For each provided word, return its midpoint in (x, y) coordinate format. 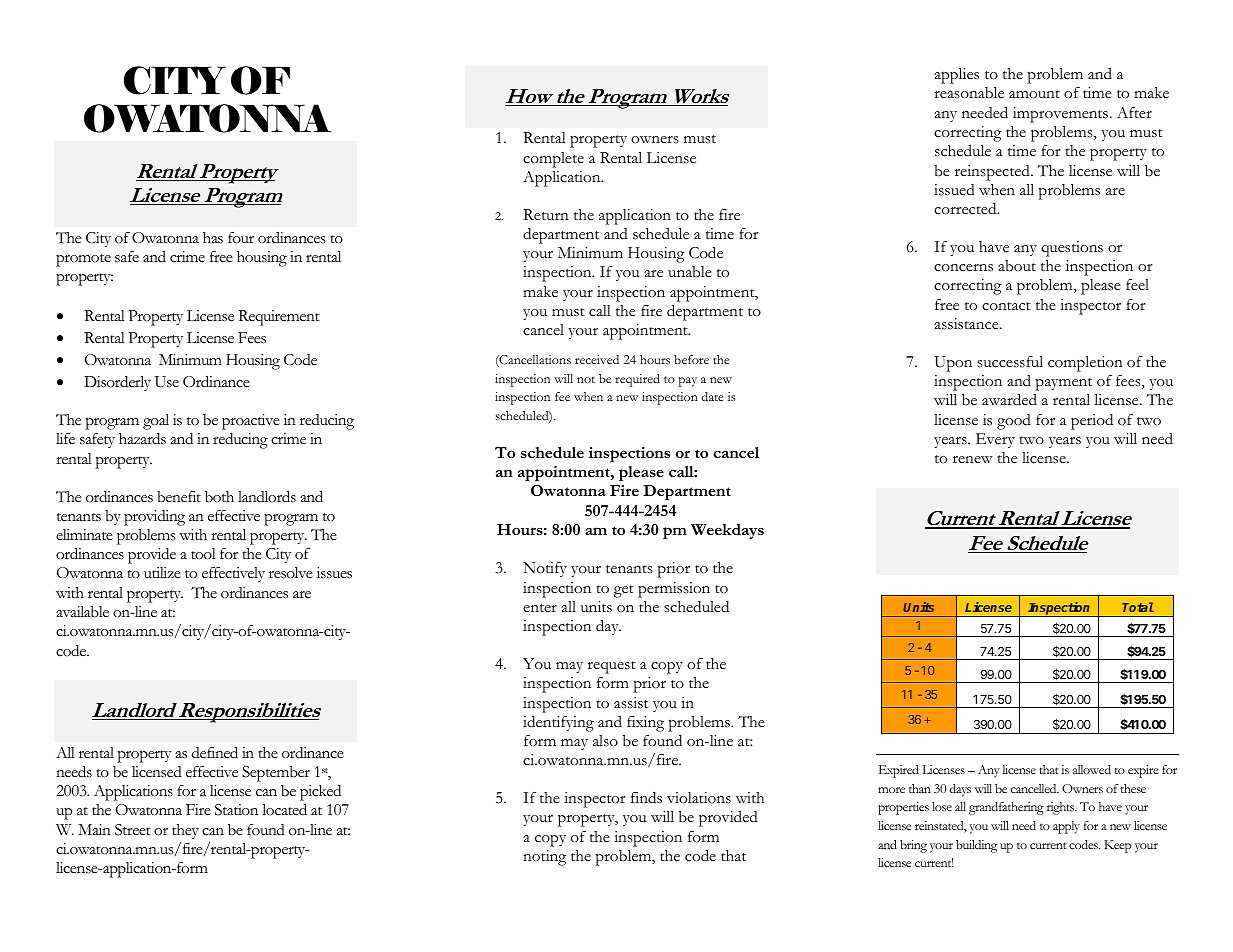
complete (553, 160)
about (1017, 266)
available (82, 612)
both (219, 496)
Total (1138, 607)
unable (690, 272)
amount (1034, 94)
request (612, 667)
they (185, 831)
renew (973, 459)
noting (544, 858)
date (712, 396)
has (213, 238)
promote (83, 260)
